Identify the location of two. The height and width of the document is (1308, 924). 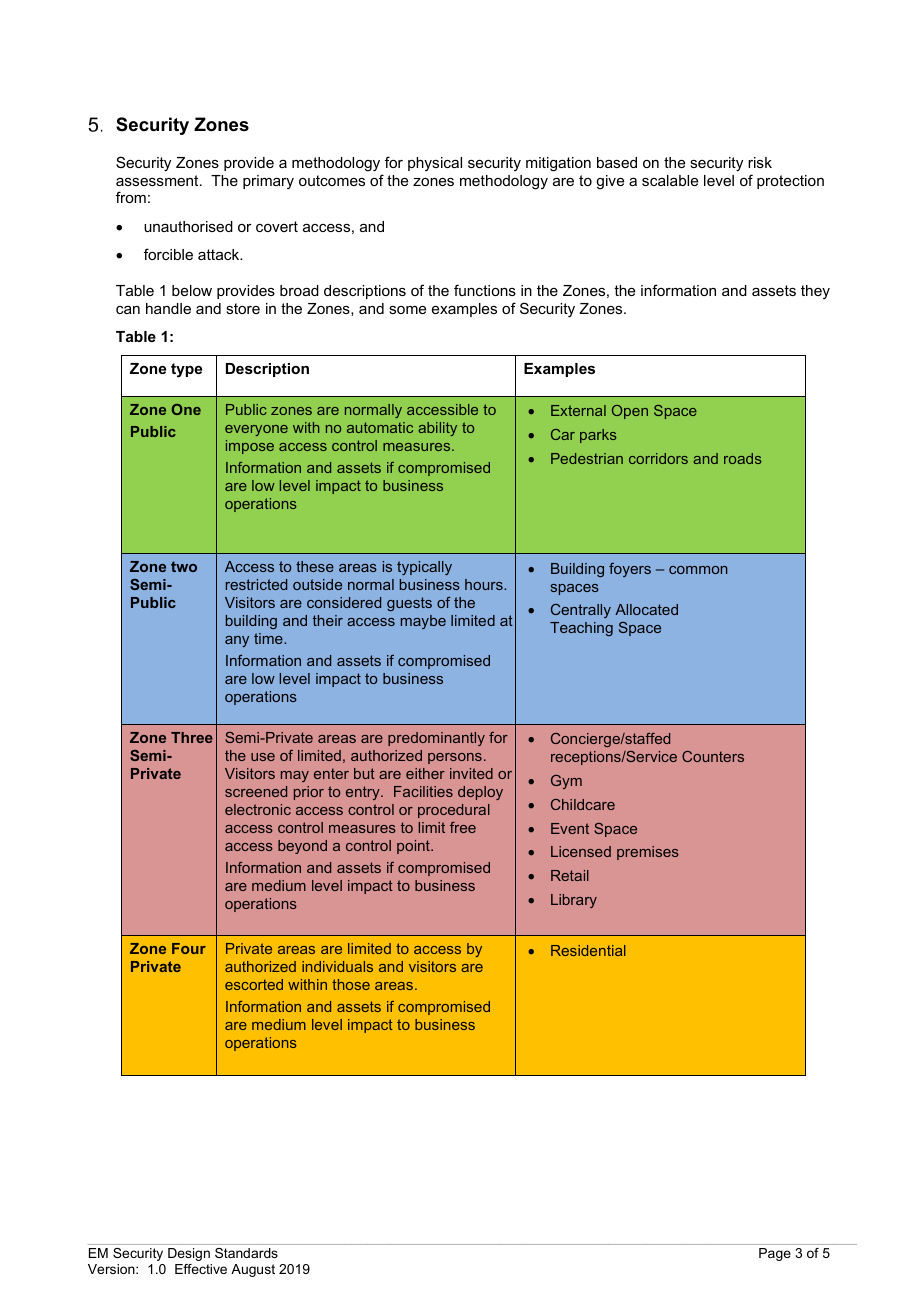
(184, 566).
